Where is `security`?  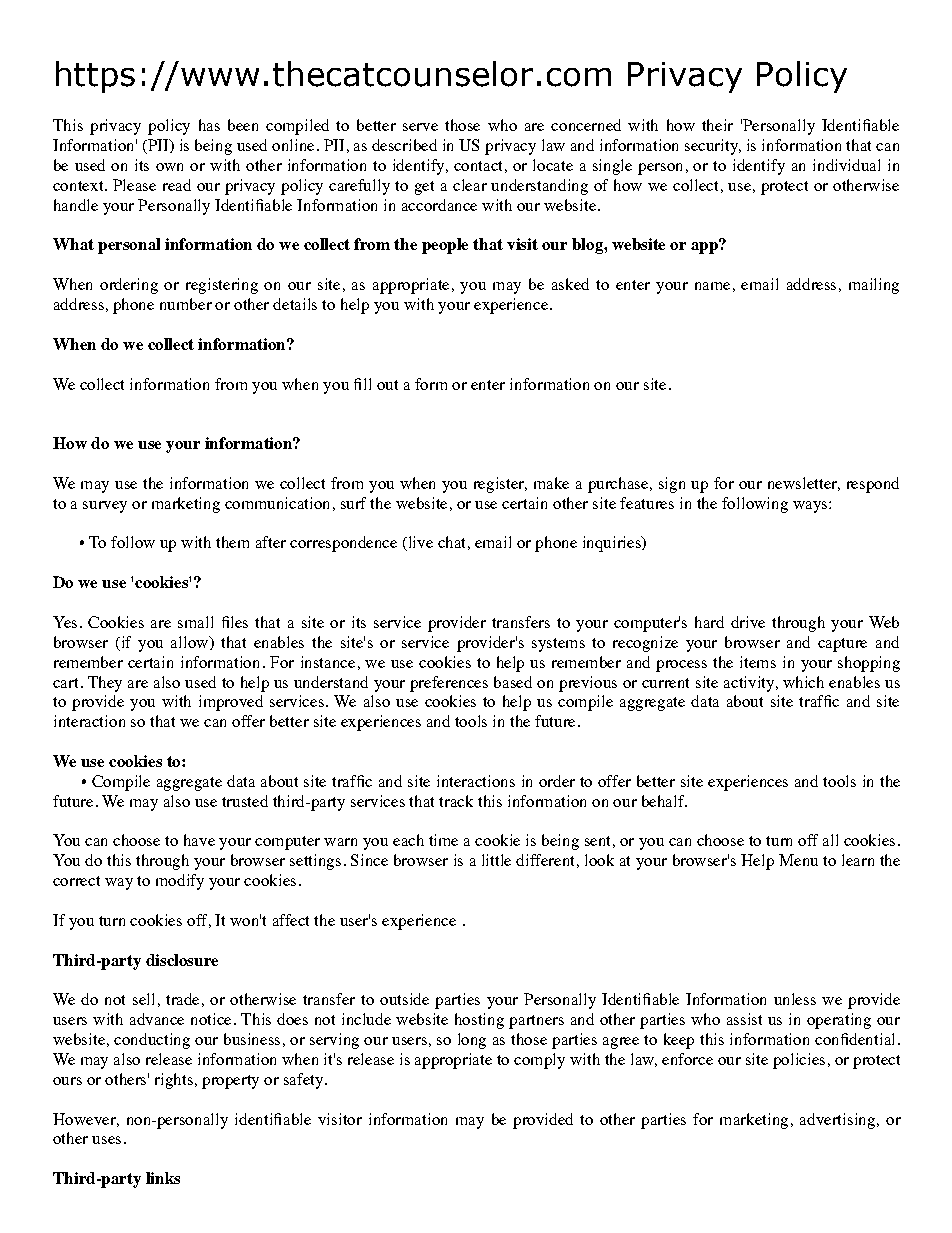
security is located at coordinates (712, 147).
